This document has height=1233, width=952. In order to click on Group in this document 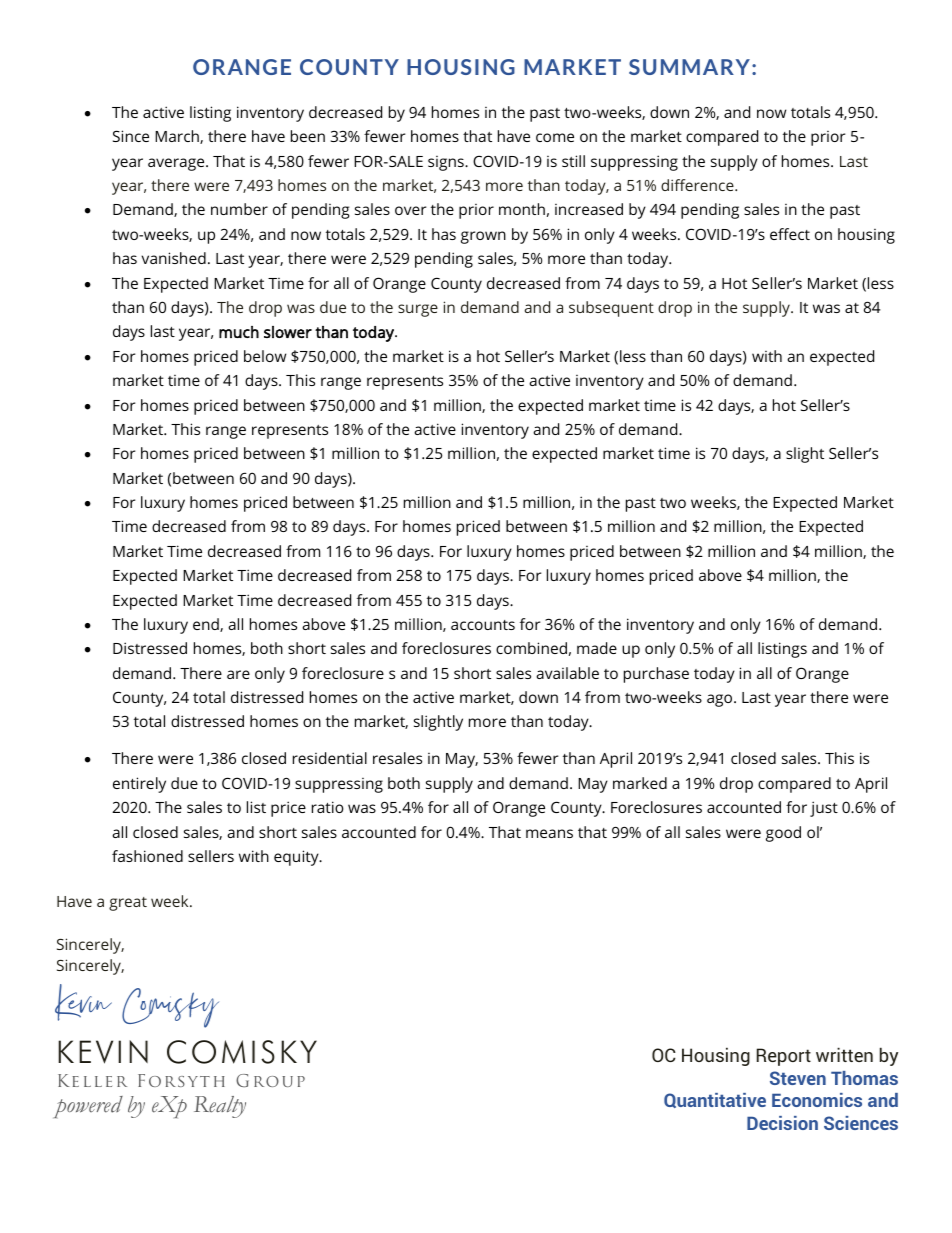, I will do `click(270, 1080)`.
